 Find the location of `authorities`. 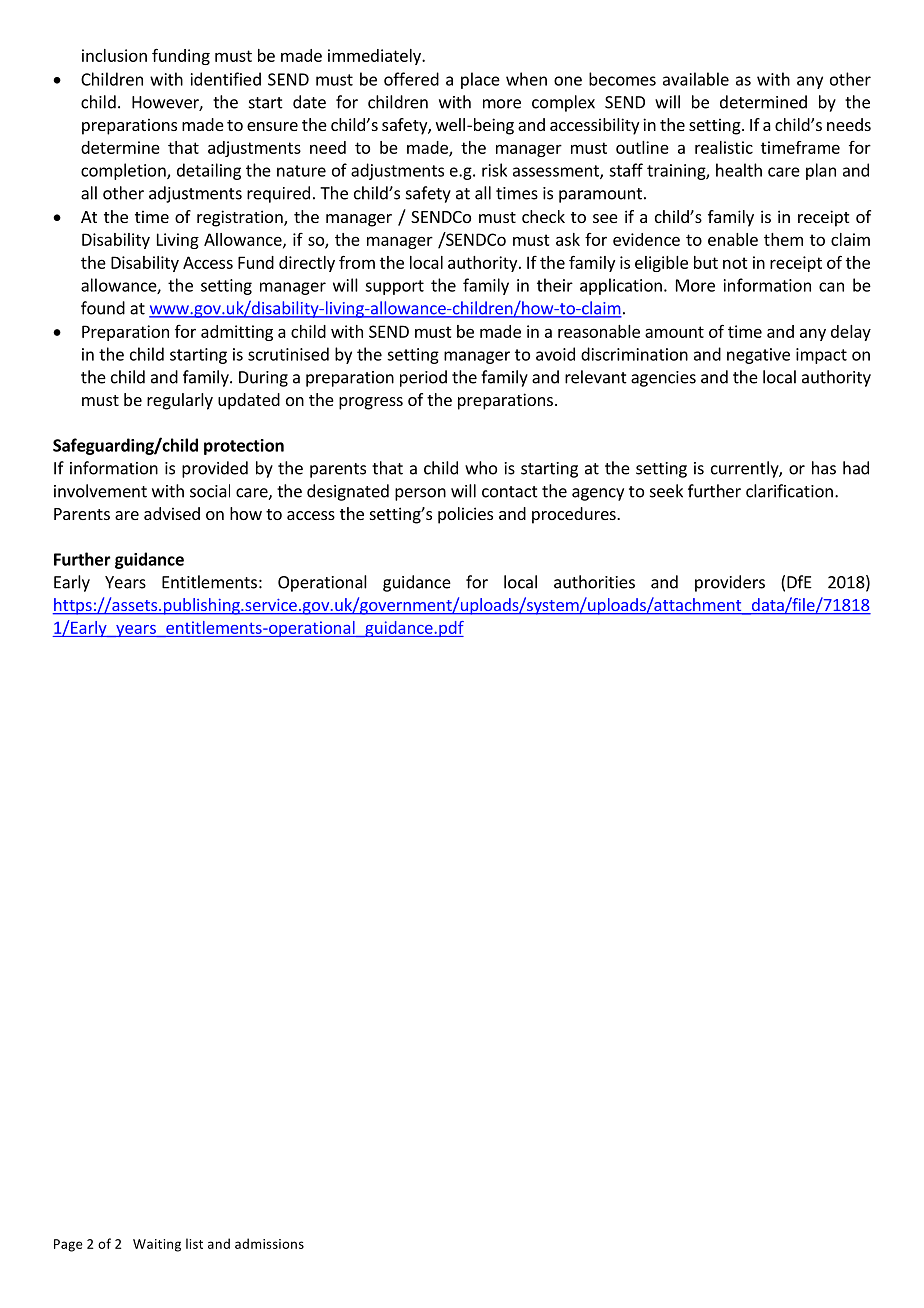

authorities is located at coordinates (594, 582).
